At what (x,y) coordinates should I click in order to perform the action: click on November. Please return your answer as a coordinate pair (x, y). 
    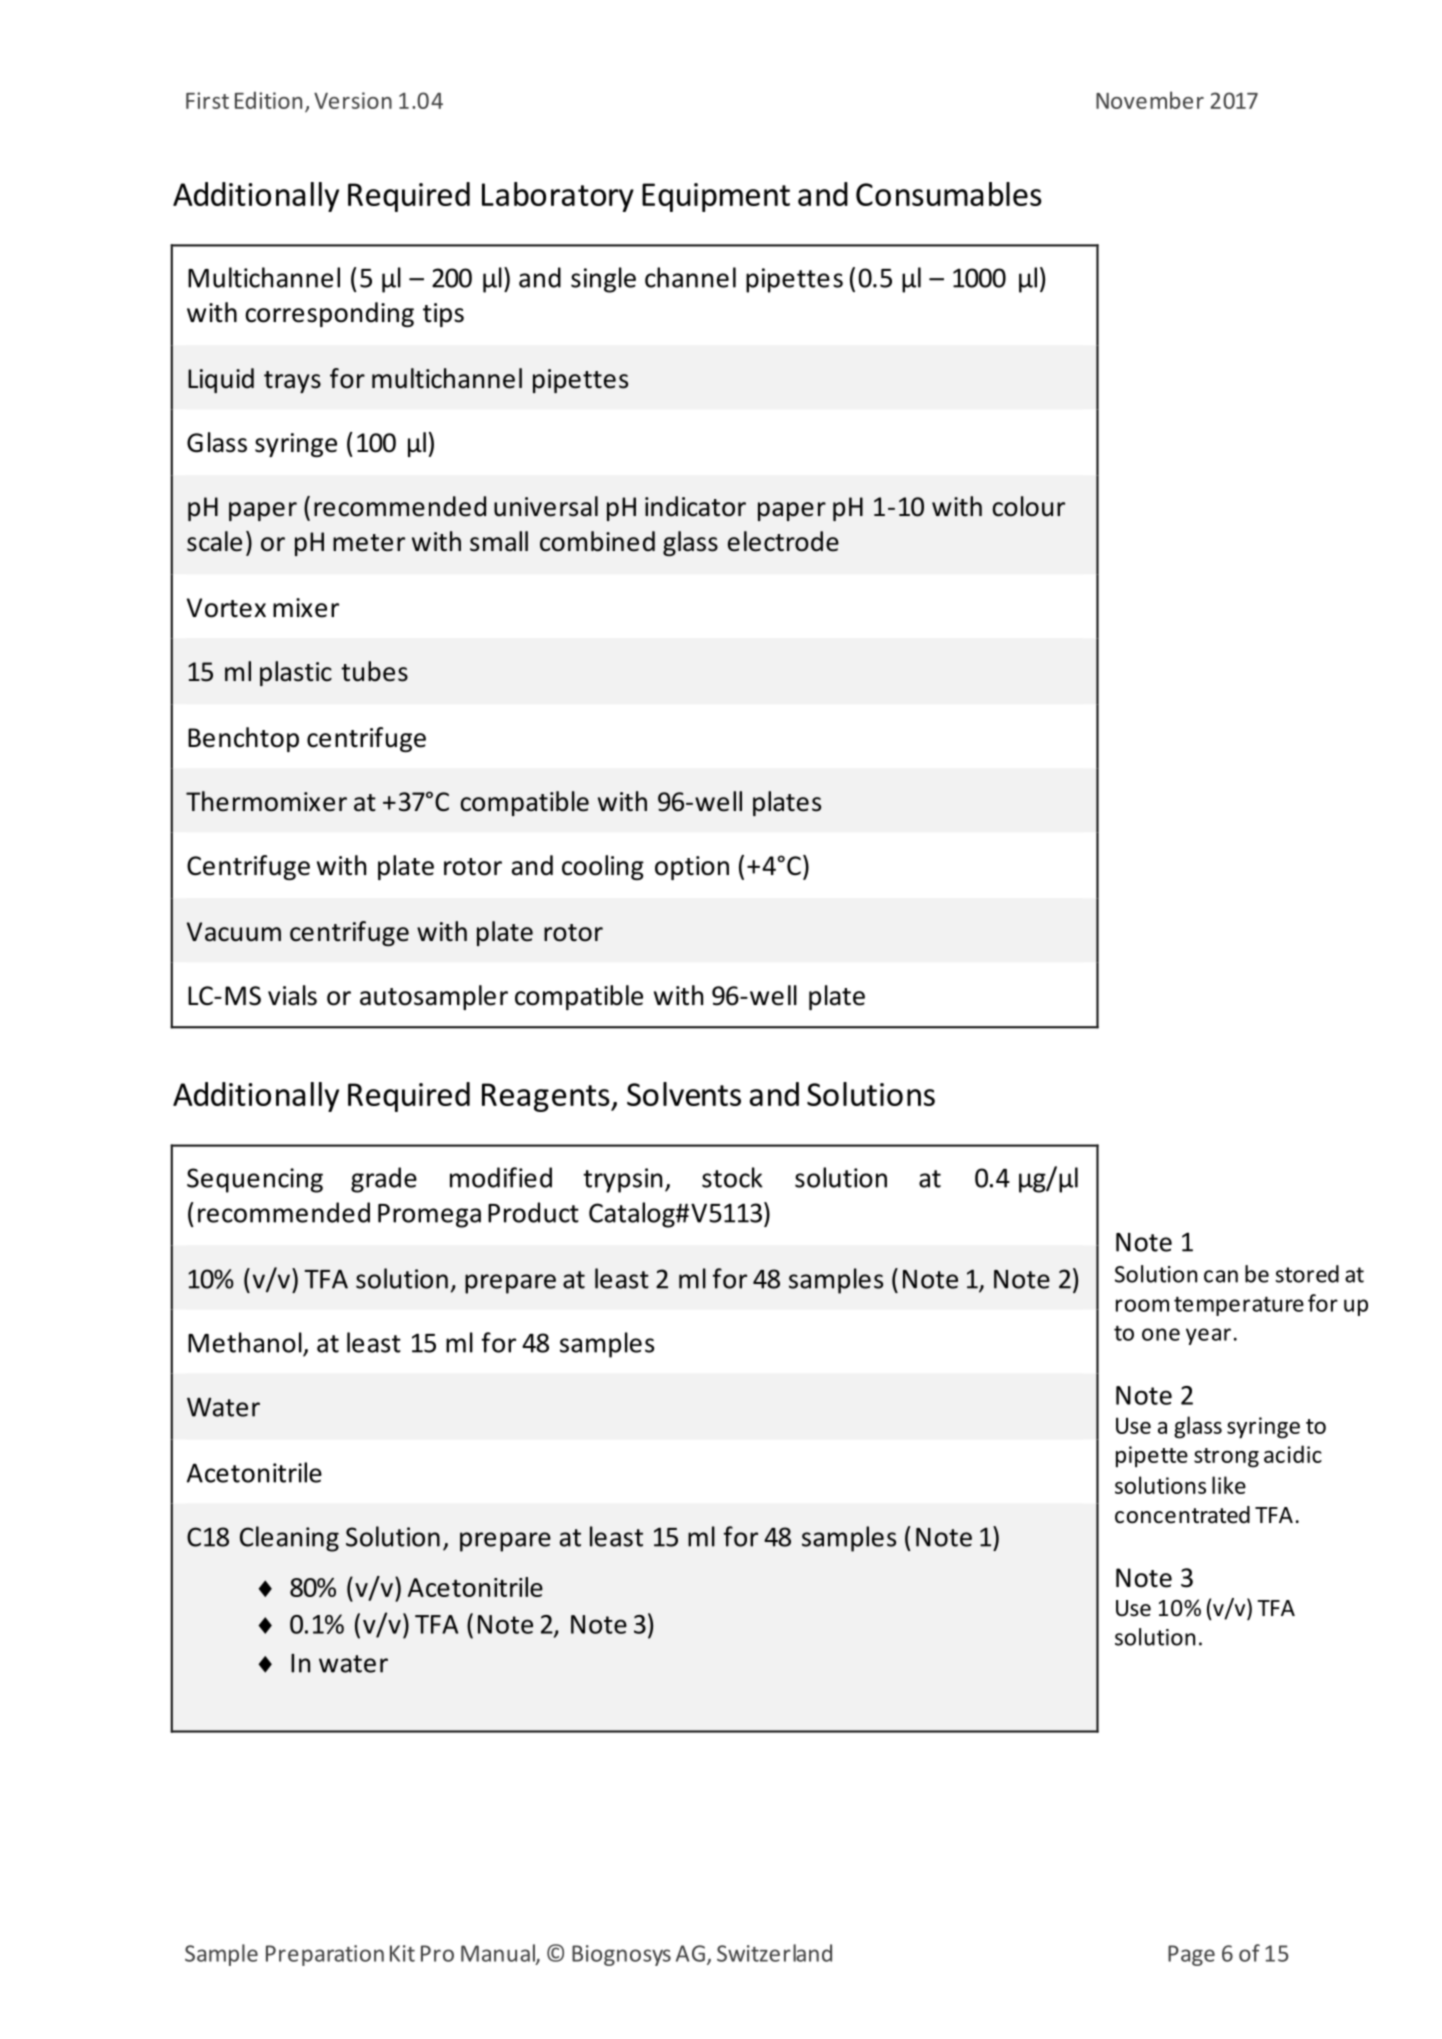
    Looking at the image, I should click on (1150, 100).
